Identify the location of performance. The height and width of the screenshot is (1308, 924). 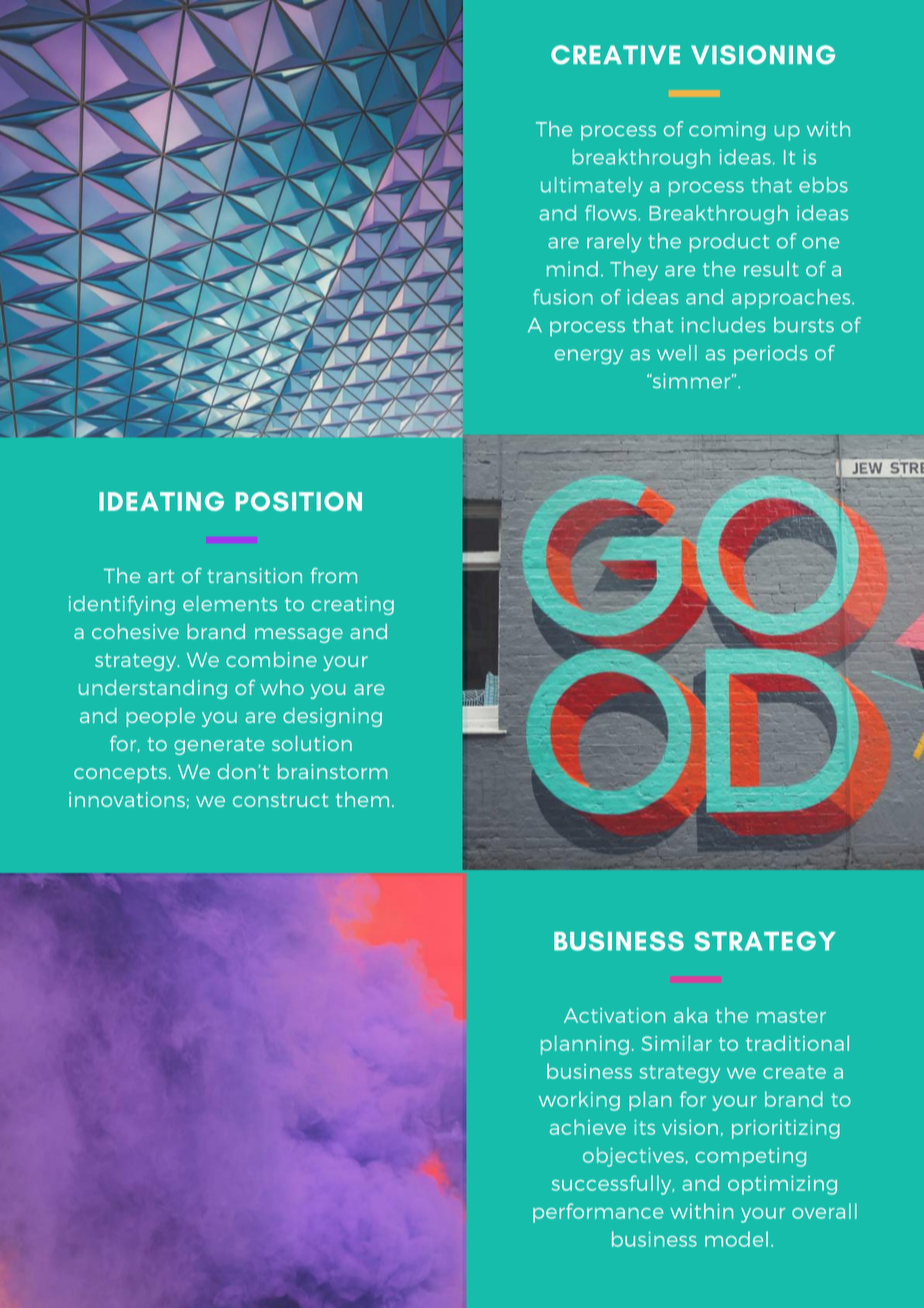
(598, 1213).
